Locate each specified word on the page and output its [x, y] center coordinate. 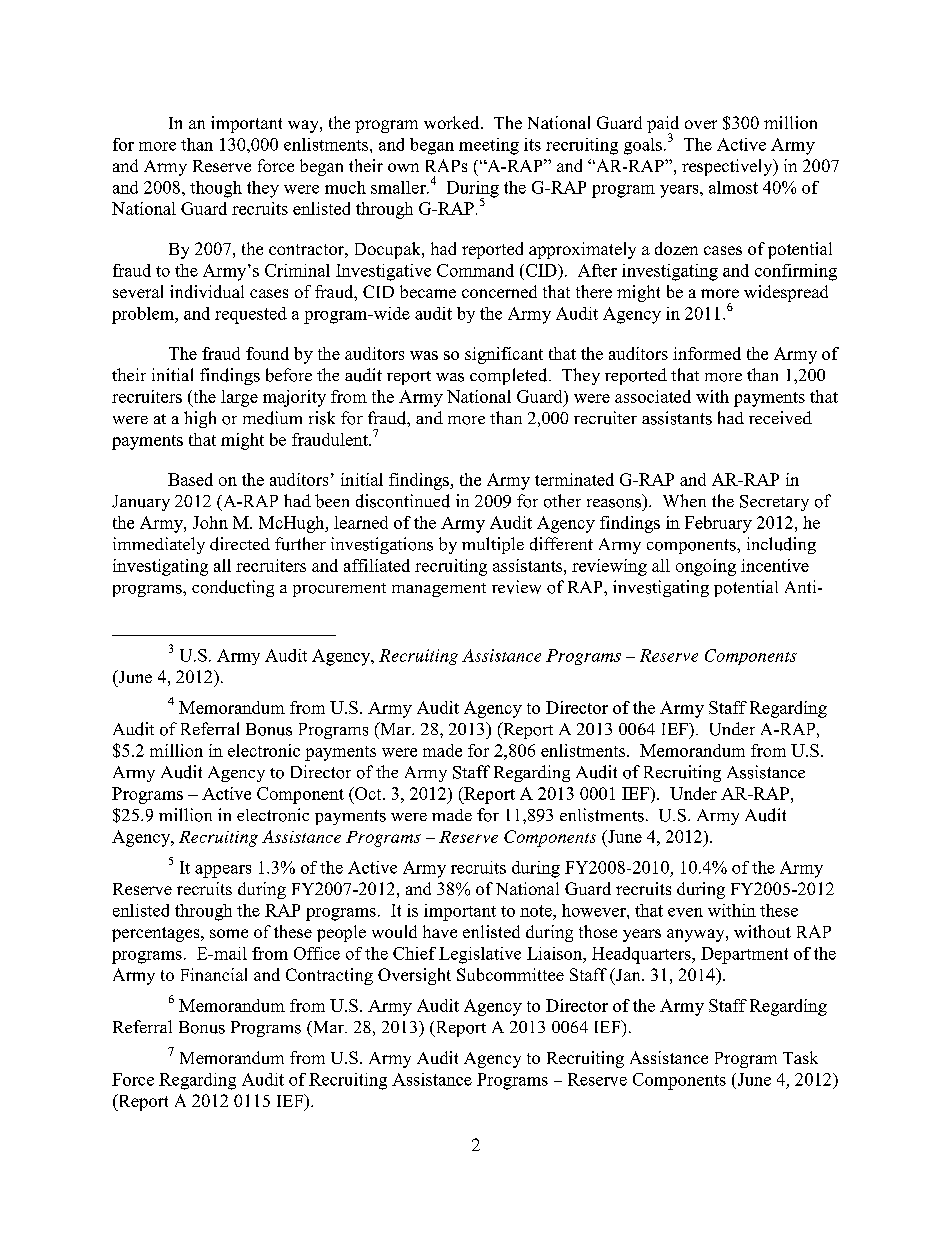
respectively [728, 167]
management [439, 590]
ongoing [706, 567]
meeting [489, 146]
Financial [214, 974]
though [216, 189]
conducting [233, 588]
